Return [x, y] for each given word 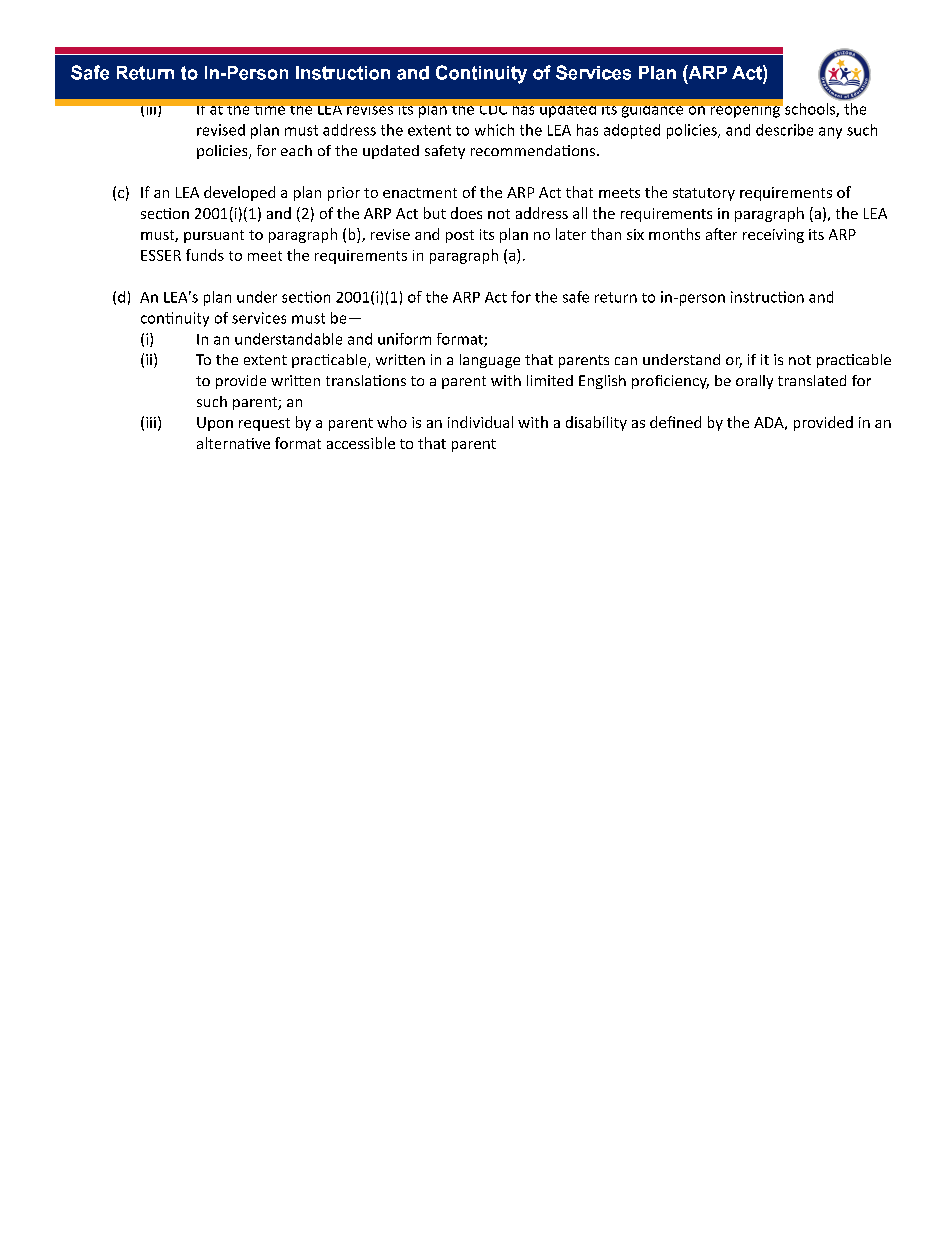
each [296, 150]
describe [784, 130]
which [494, 130]
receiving [773, 236]
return [616, 297]
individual [480, 422]
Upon [215, 424]
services [259, 318]
